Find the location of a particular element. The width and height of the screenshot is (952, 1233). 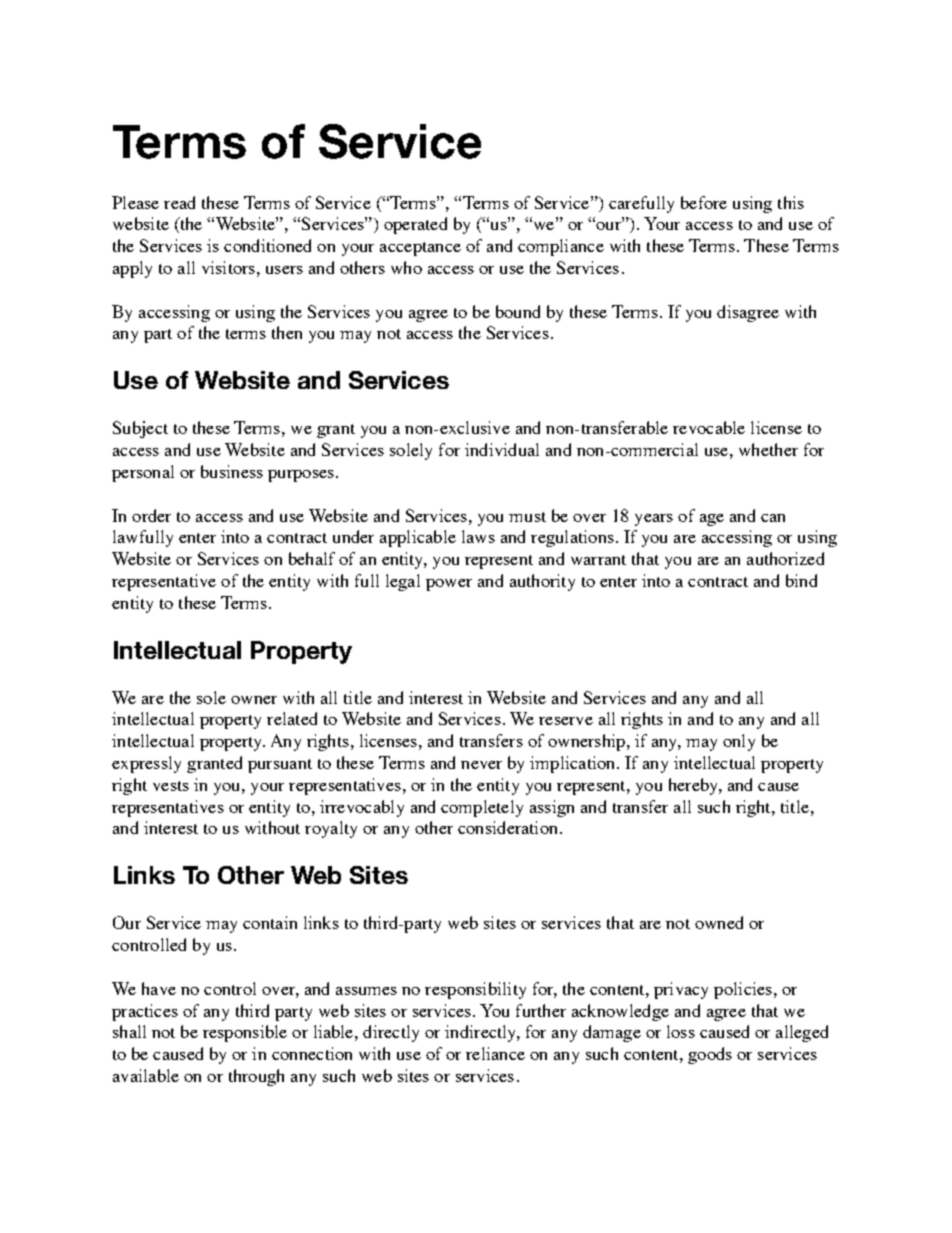

responsible is located at coordinates (245, 1033).
